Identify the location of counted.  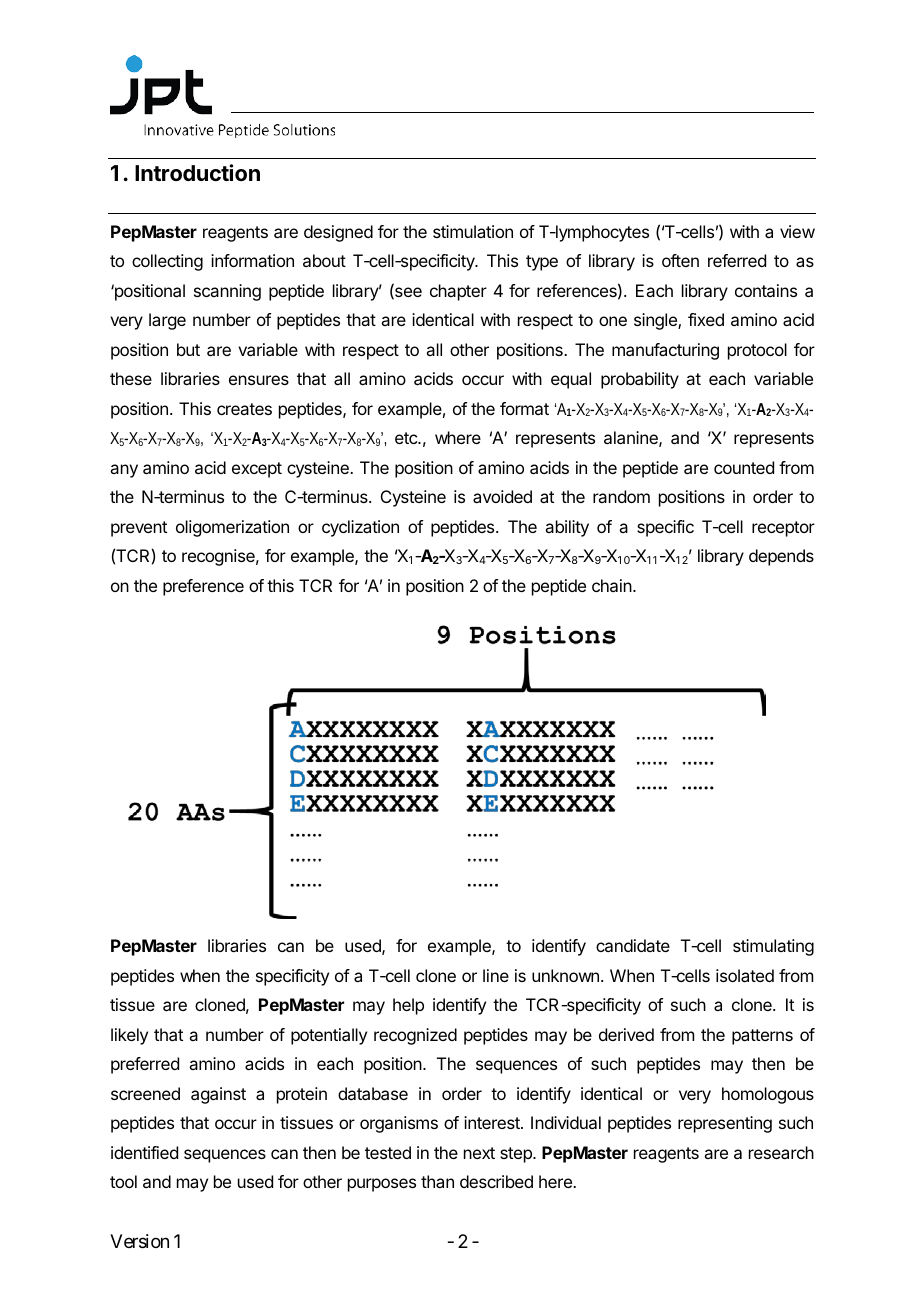
(744, 467).
